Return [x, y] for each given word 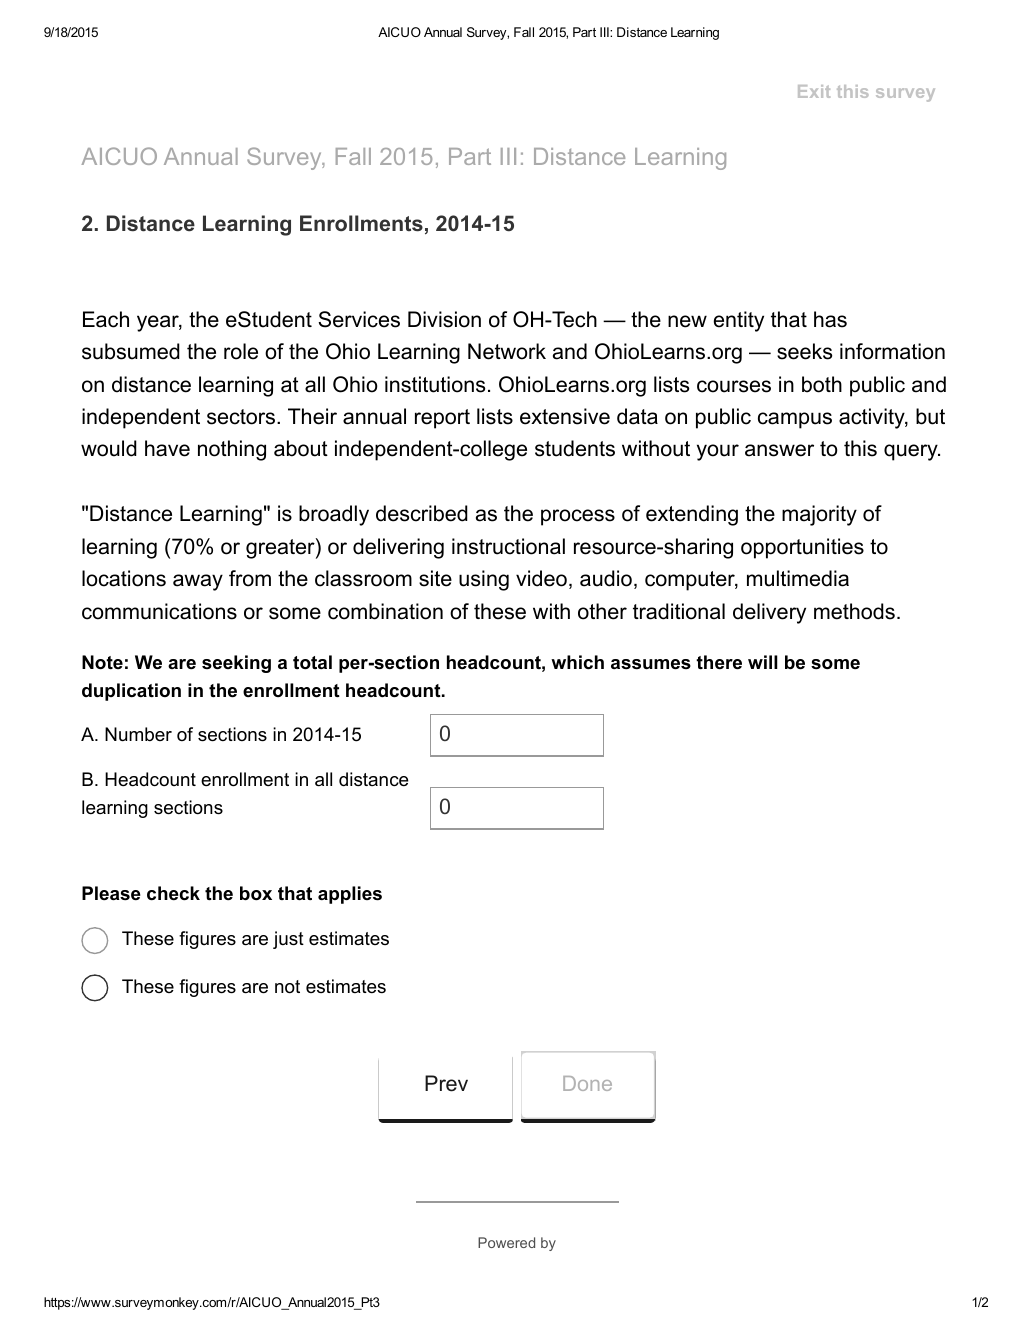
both [822, 384]
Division [444, 319]
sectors [242, 417]
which [577, 662]
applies [350, 895]
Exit [814, 91]
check [173, 893]
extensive [565, 416]
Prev [446, 1083]
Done [587, 1083]
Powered [506, 1242]
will [763, 662]
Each [106, 319]
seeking [236, 664]
